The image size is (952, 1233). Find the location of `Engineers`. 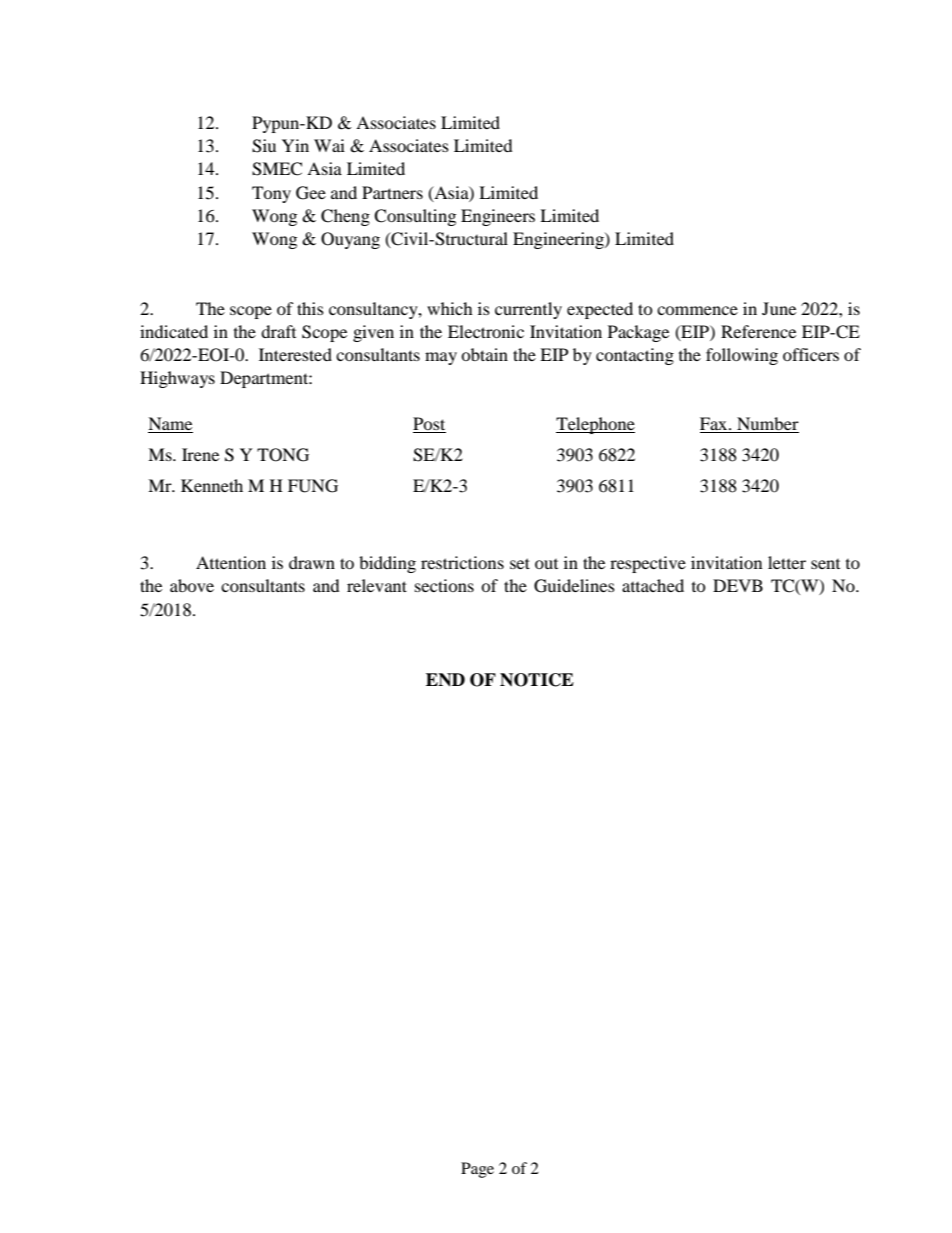

Engineers is located at coordinates (498, 217).
